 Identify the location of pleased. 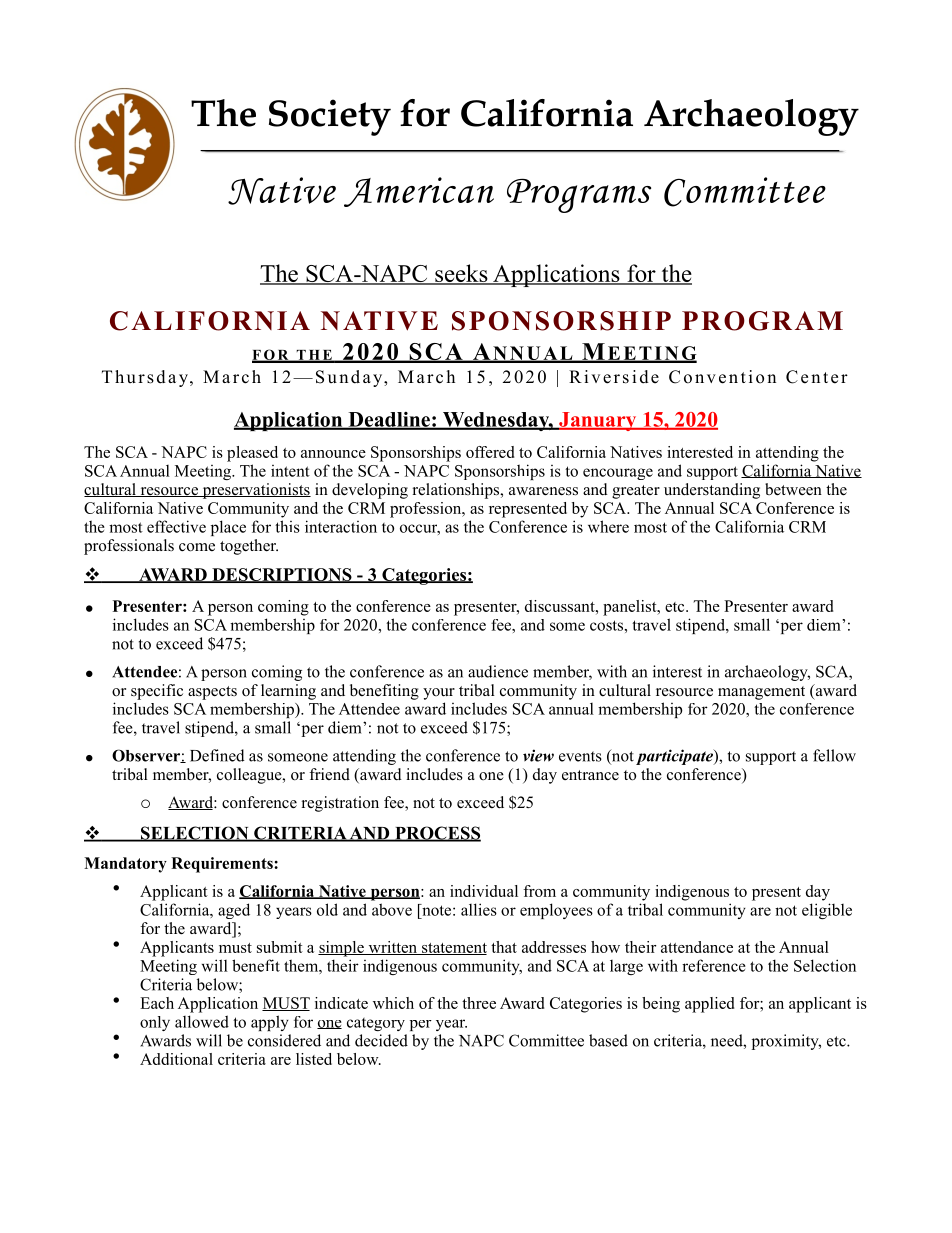
(252, 454).
